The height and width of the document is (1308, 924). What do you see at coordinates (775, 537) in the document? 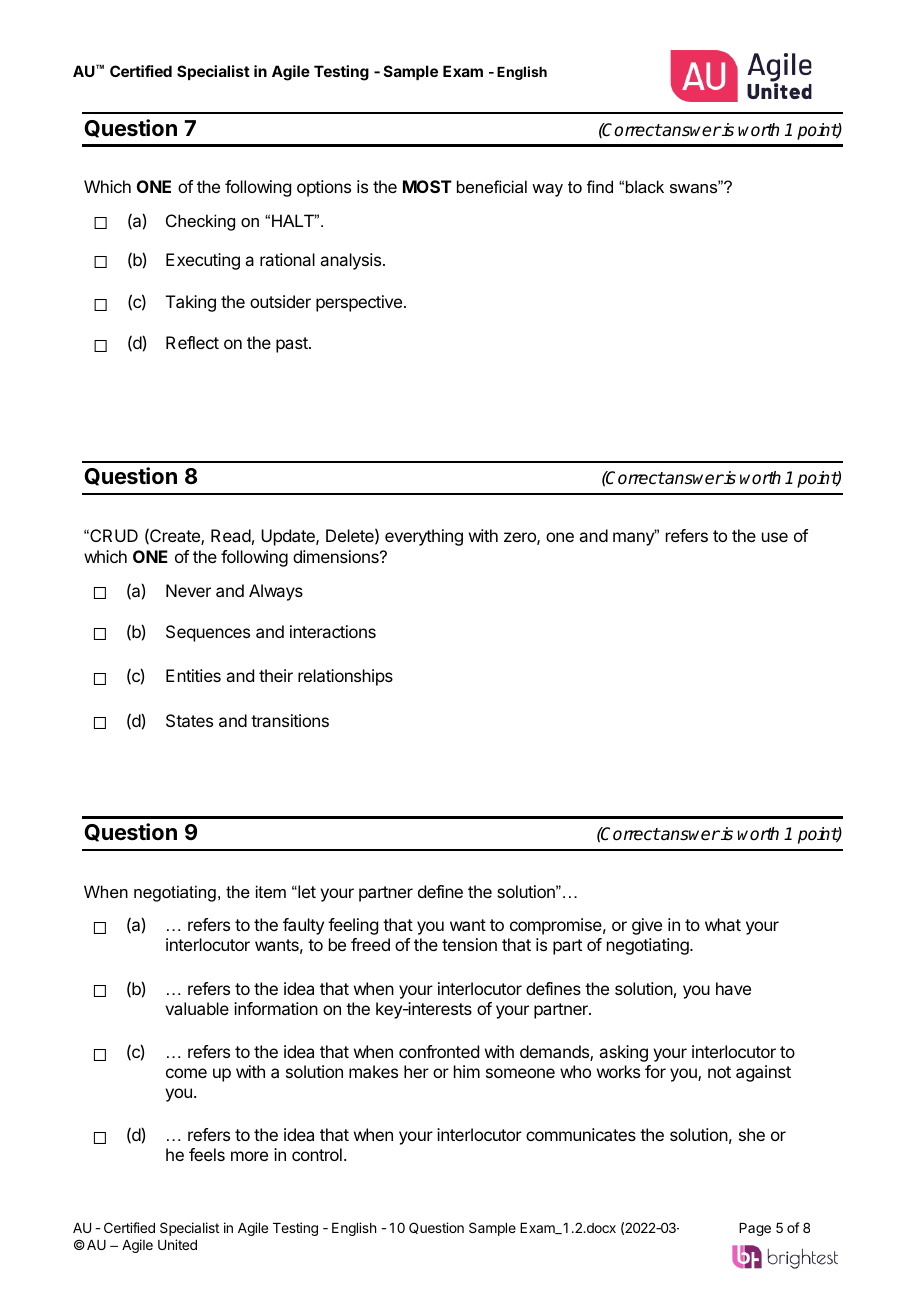
I see `use` at bounding box center [775, 537].
